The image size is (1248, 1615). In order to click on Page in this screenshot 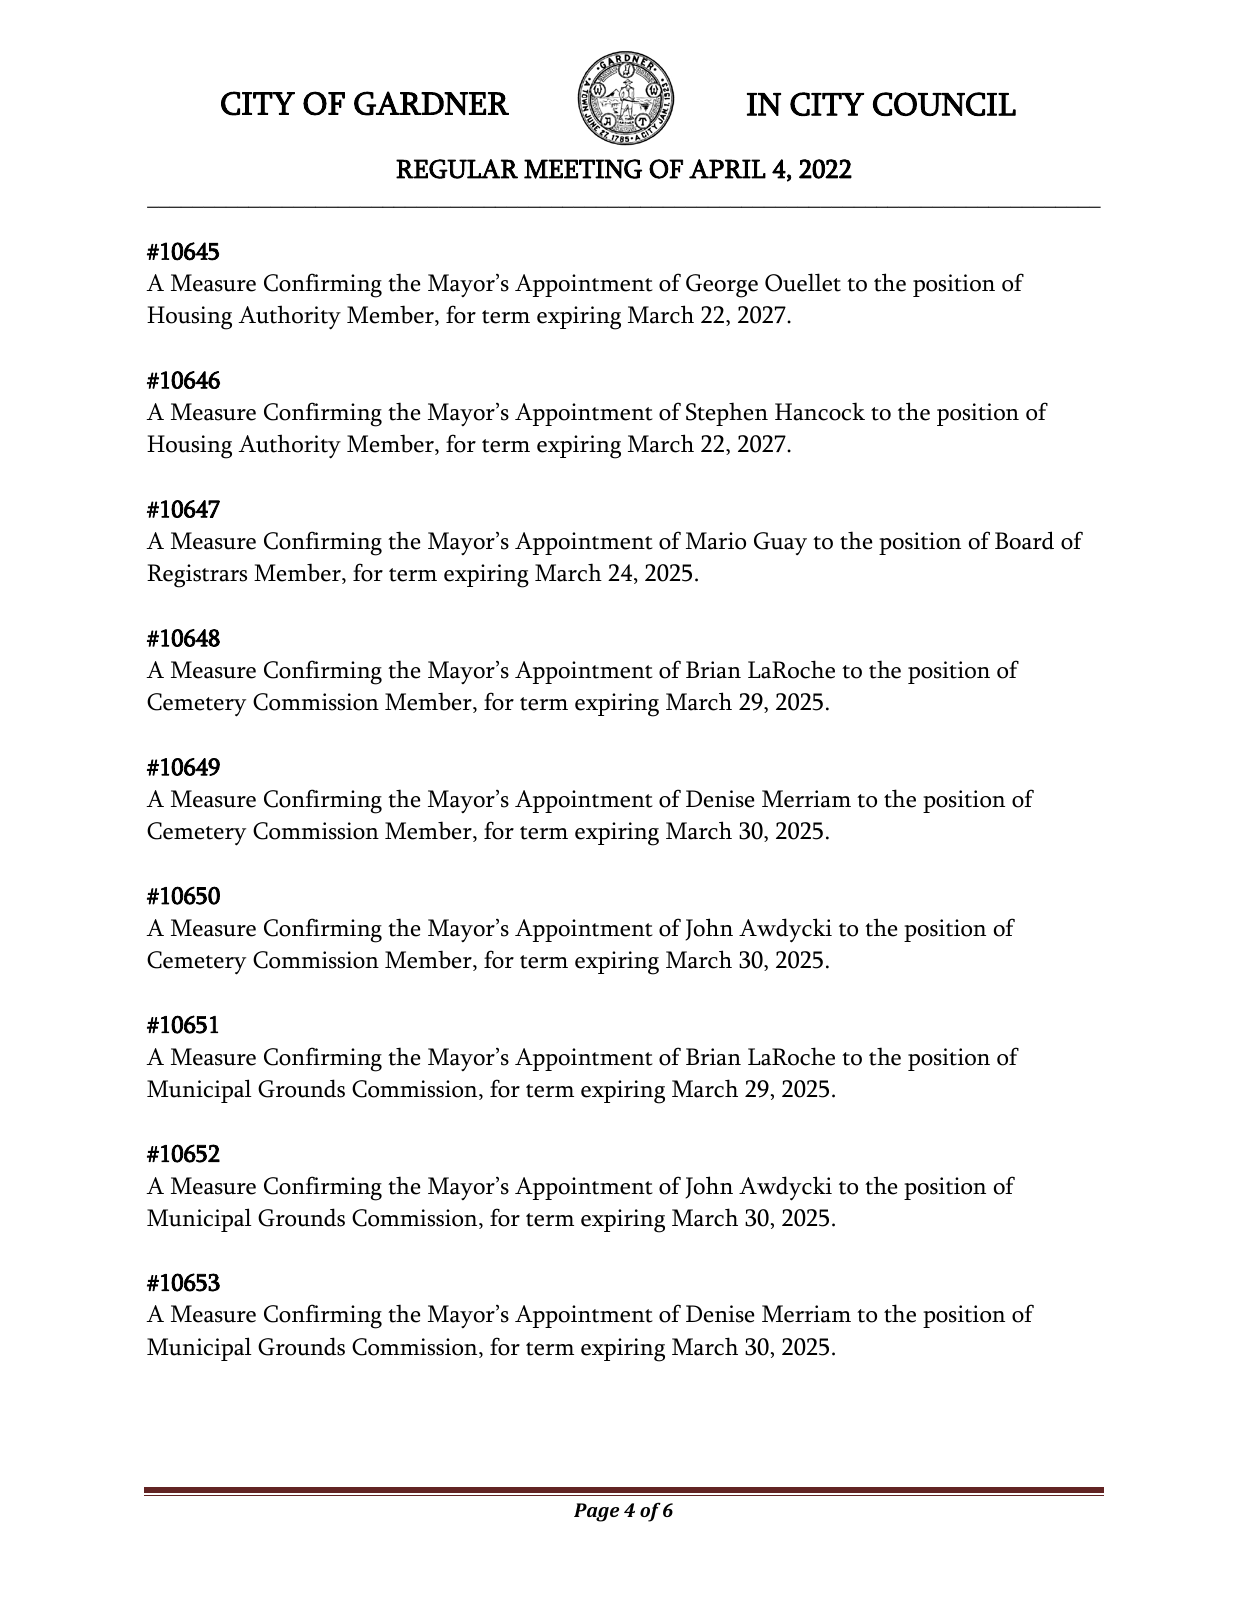, I will do `click(596, 1512)`.
